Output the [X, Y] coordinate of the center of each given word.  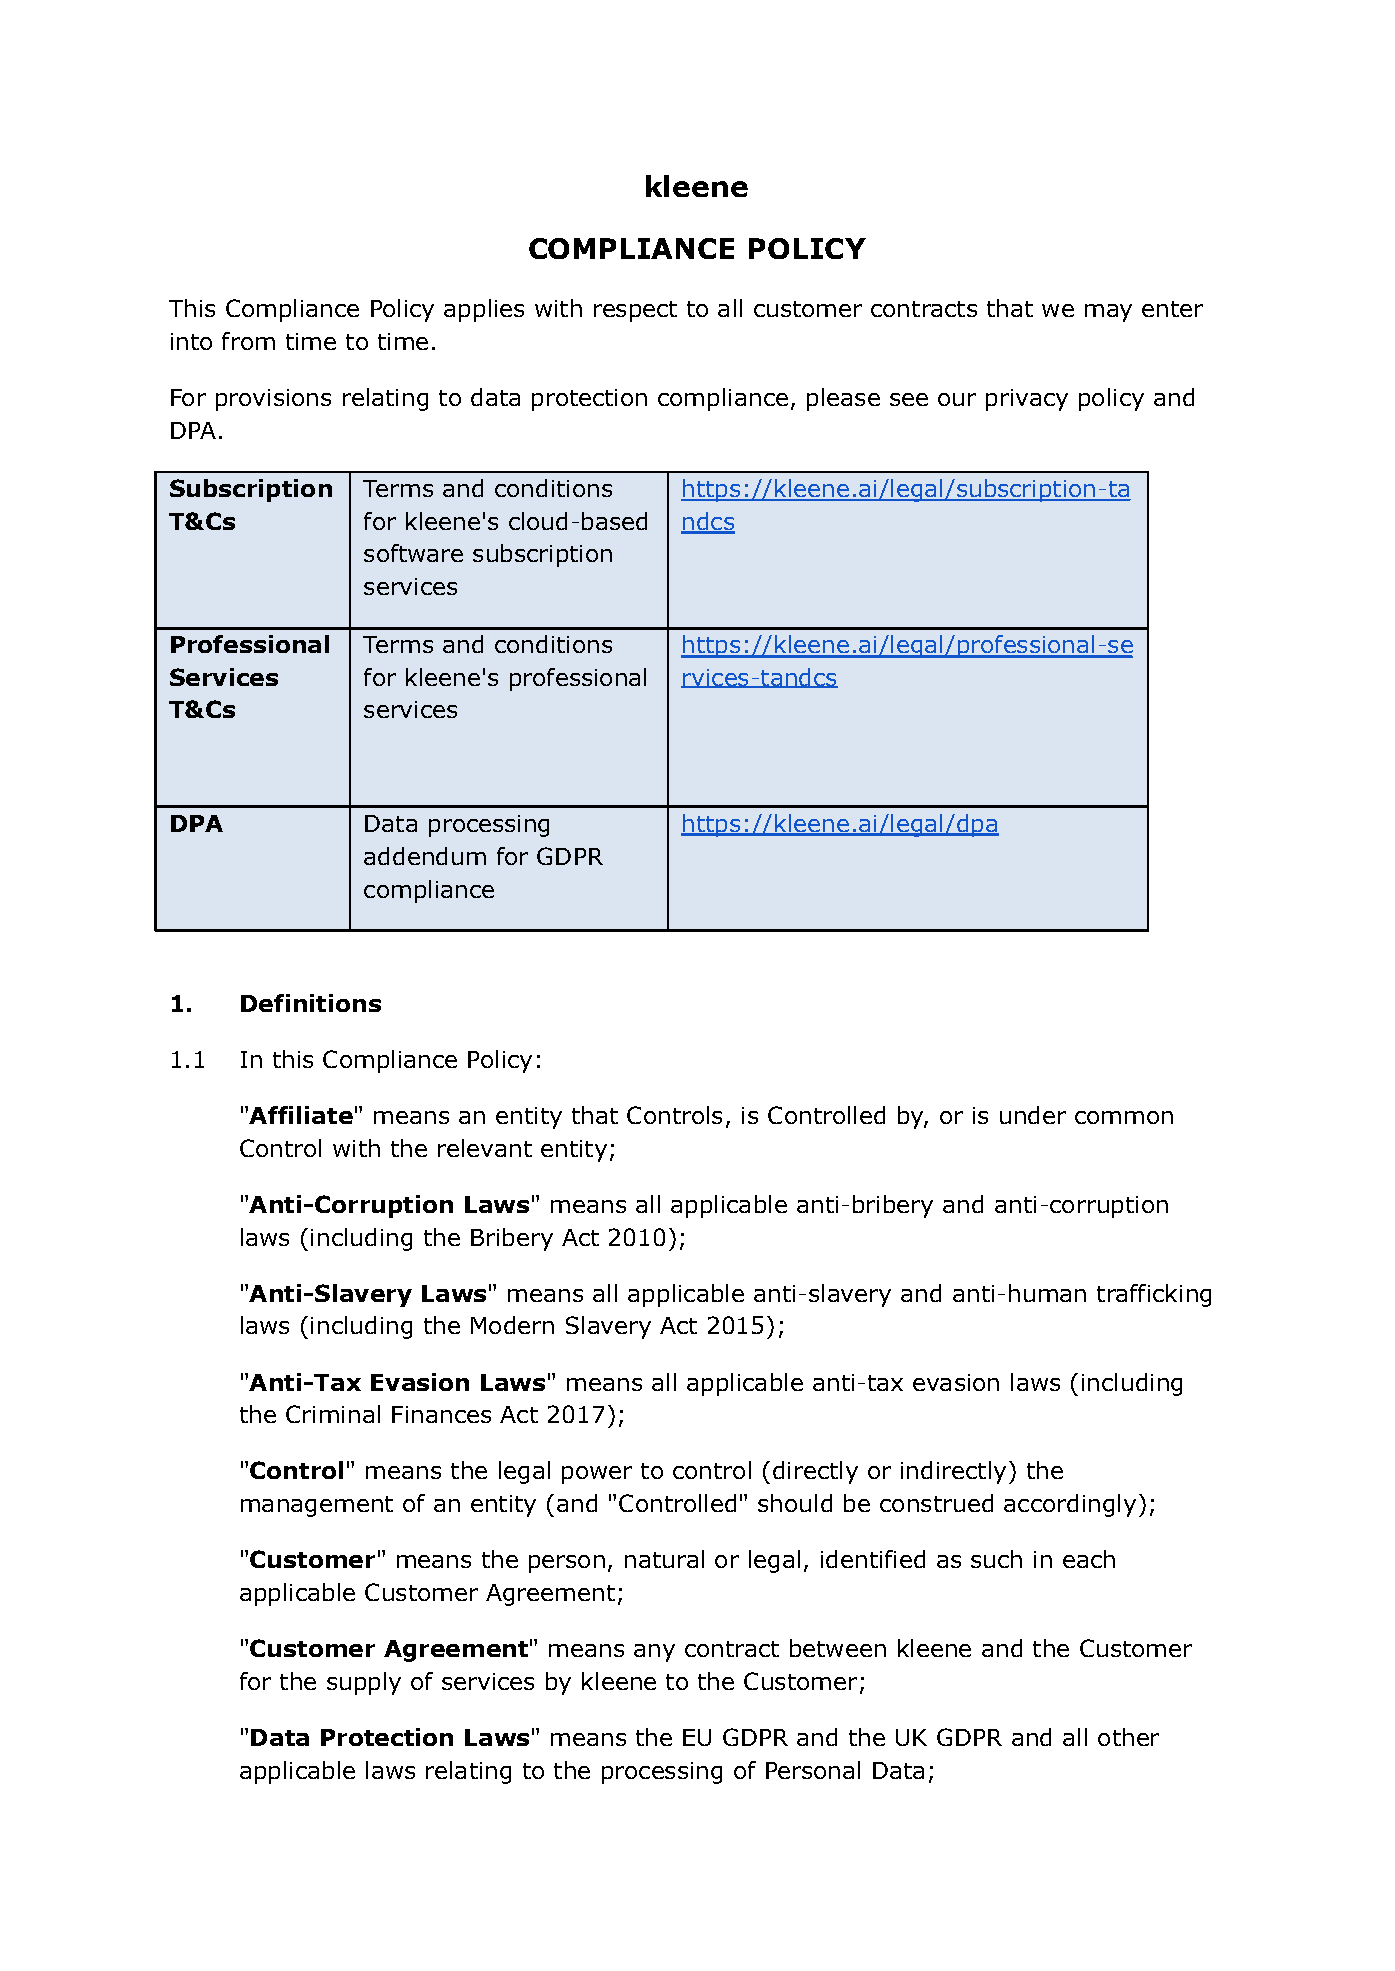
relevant [485, 1148]
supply [364, 1683]
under [1033, 1115]
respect [635, 311]
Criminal [333, 1414]
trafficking [1154, 1295]
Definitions [311, 1003]
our [957, 399]
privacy [1027, 400]
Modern [512, 1325]
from [248, 341]
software [413, 553]
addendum [425, 856]
